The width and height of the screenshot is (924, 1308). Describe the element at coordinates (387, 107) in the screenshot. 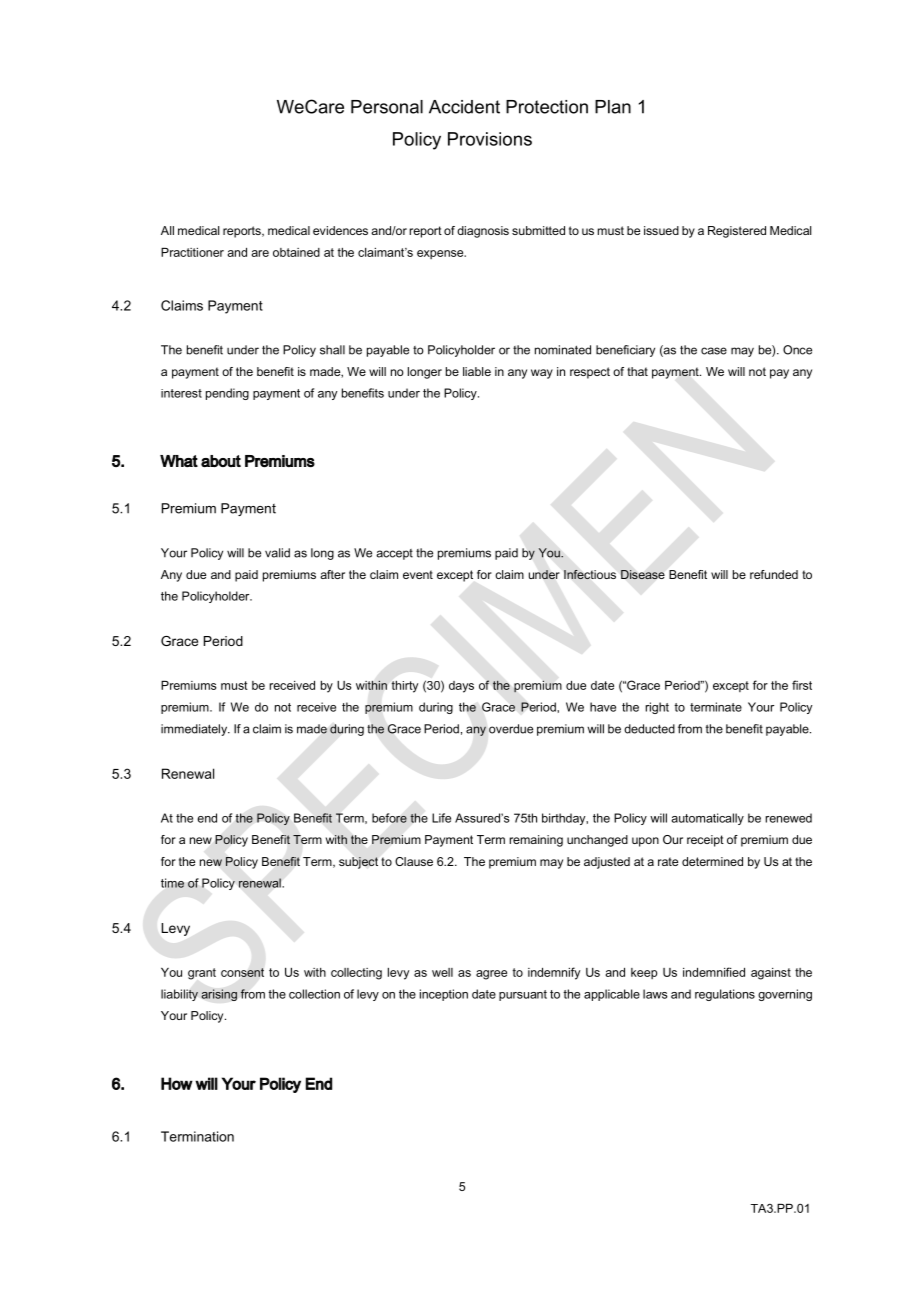

I see `Personal` at that location.
